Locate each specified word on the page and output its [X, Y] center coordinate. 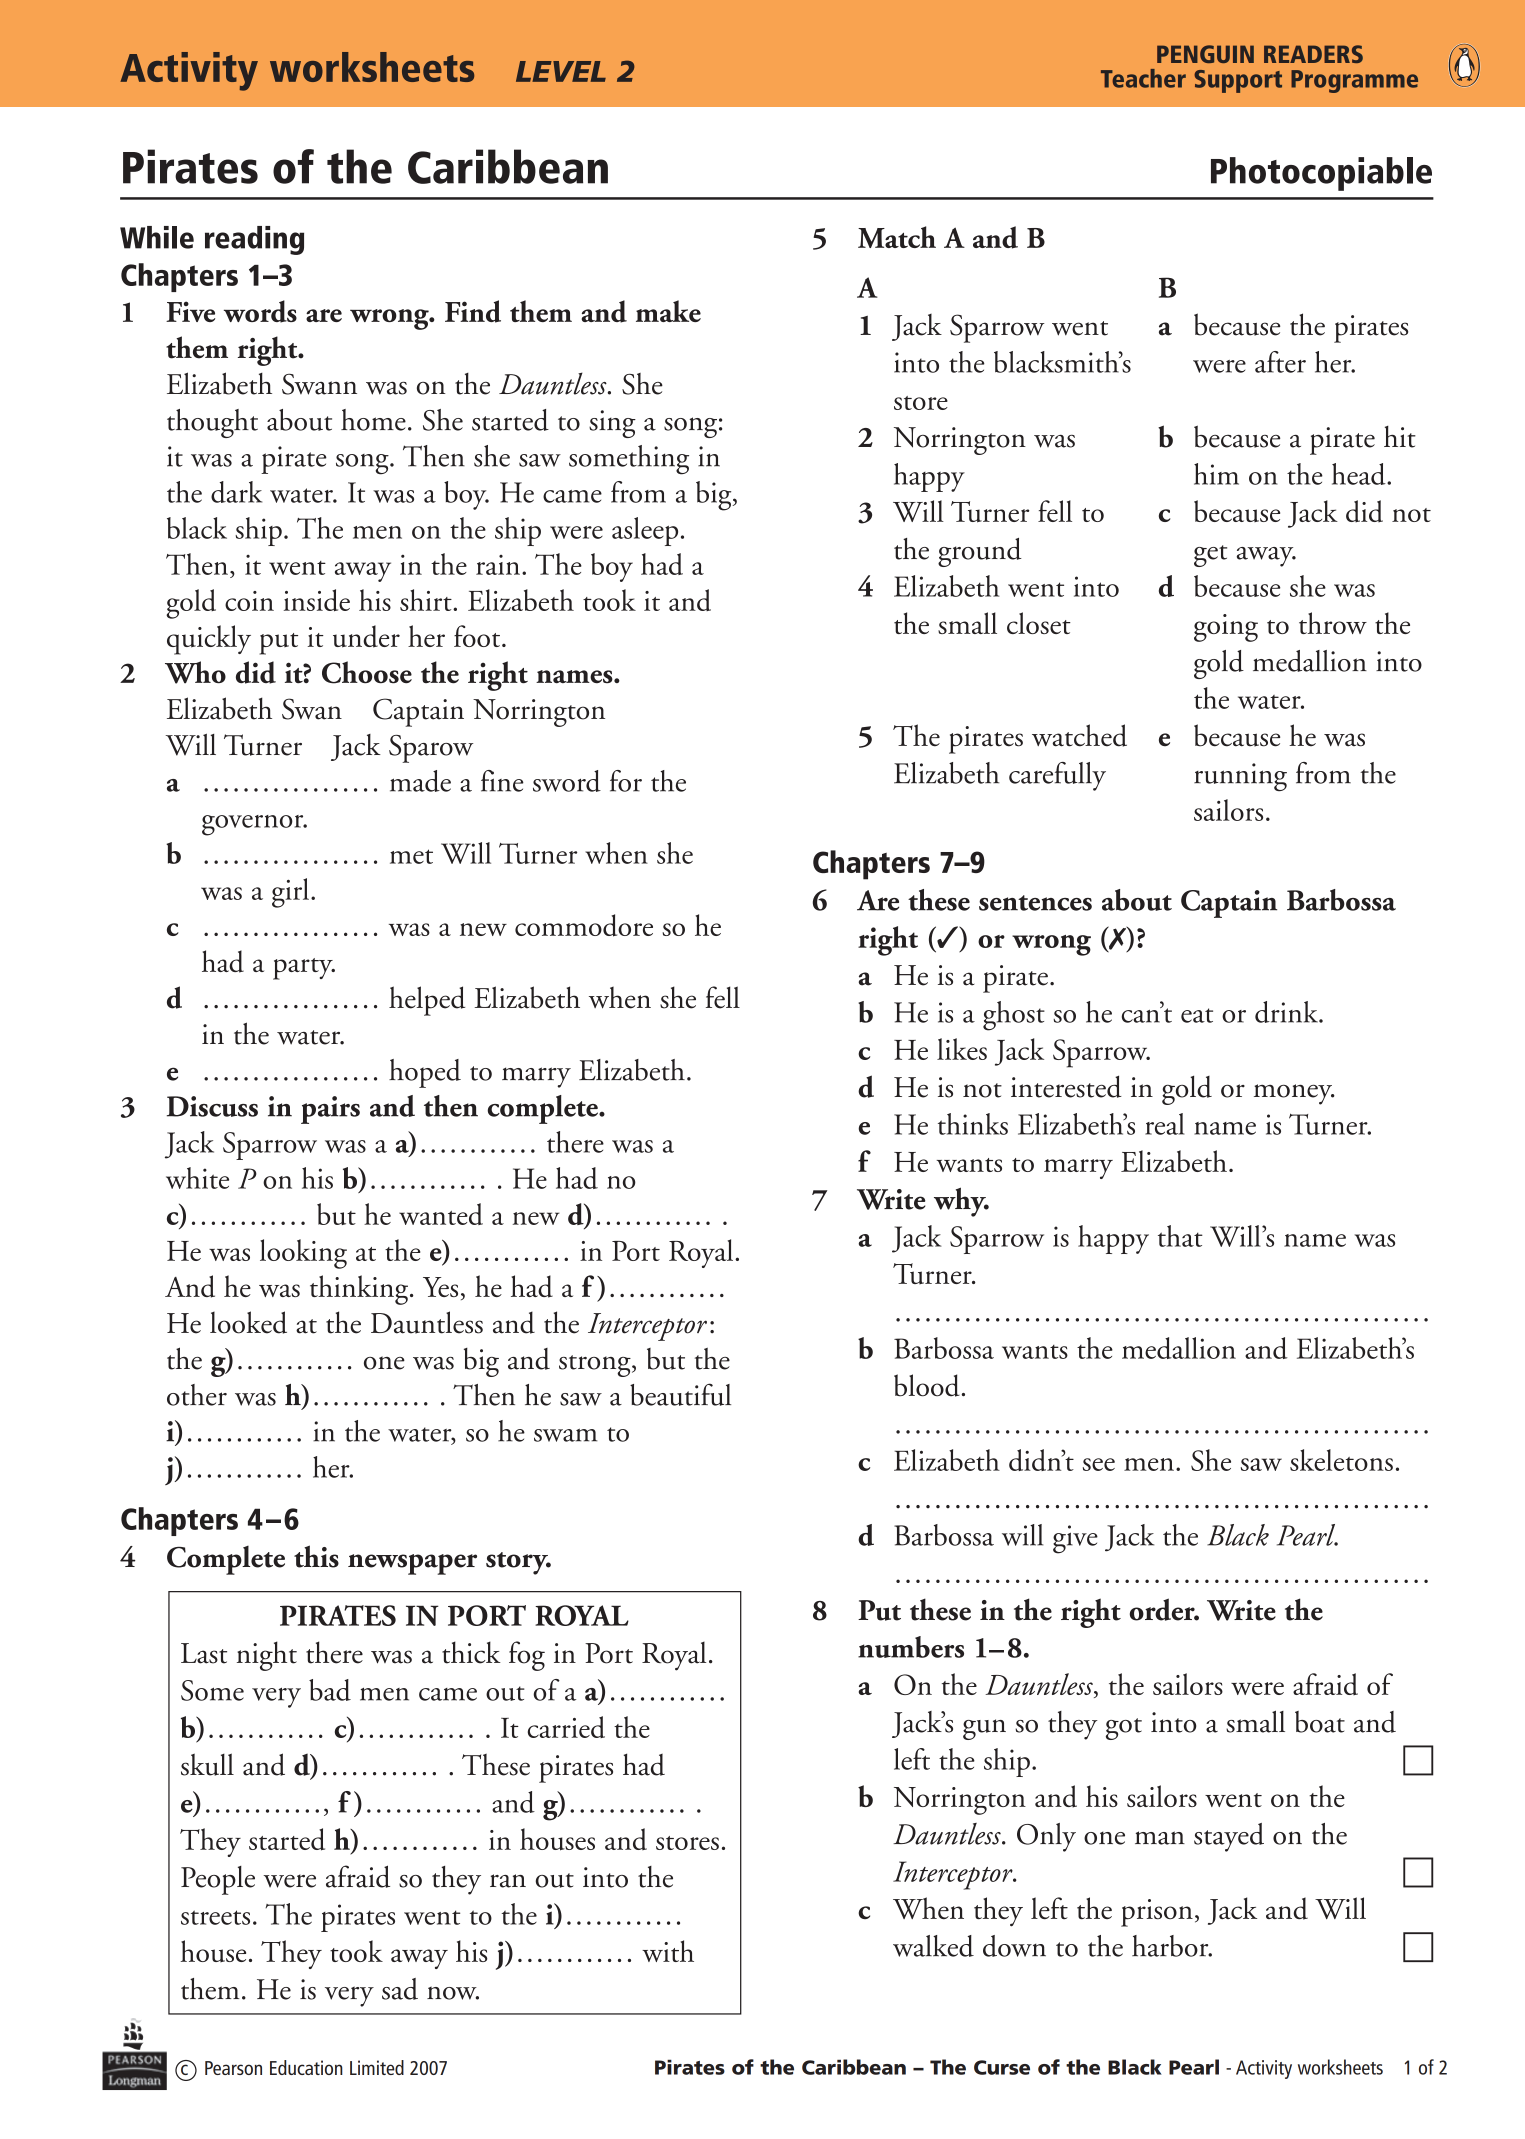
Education [306, 2067]
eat [1197, 1015]
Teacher [1143, 78]
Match [897, 237]
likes [962, 1049]
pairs [330, 1110]
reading [254, 240]
